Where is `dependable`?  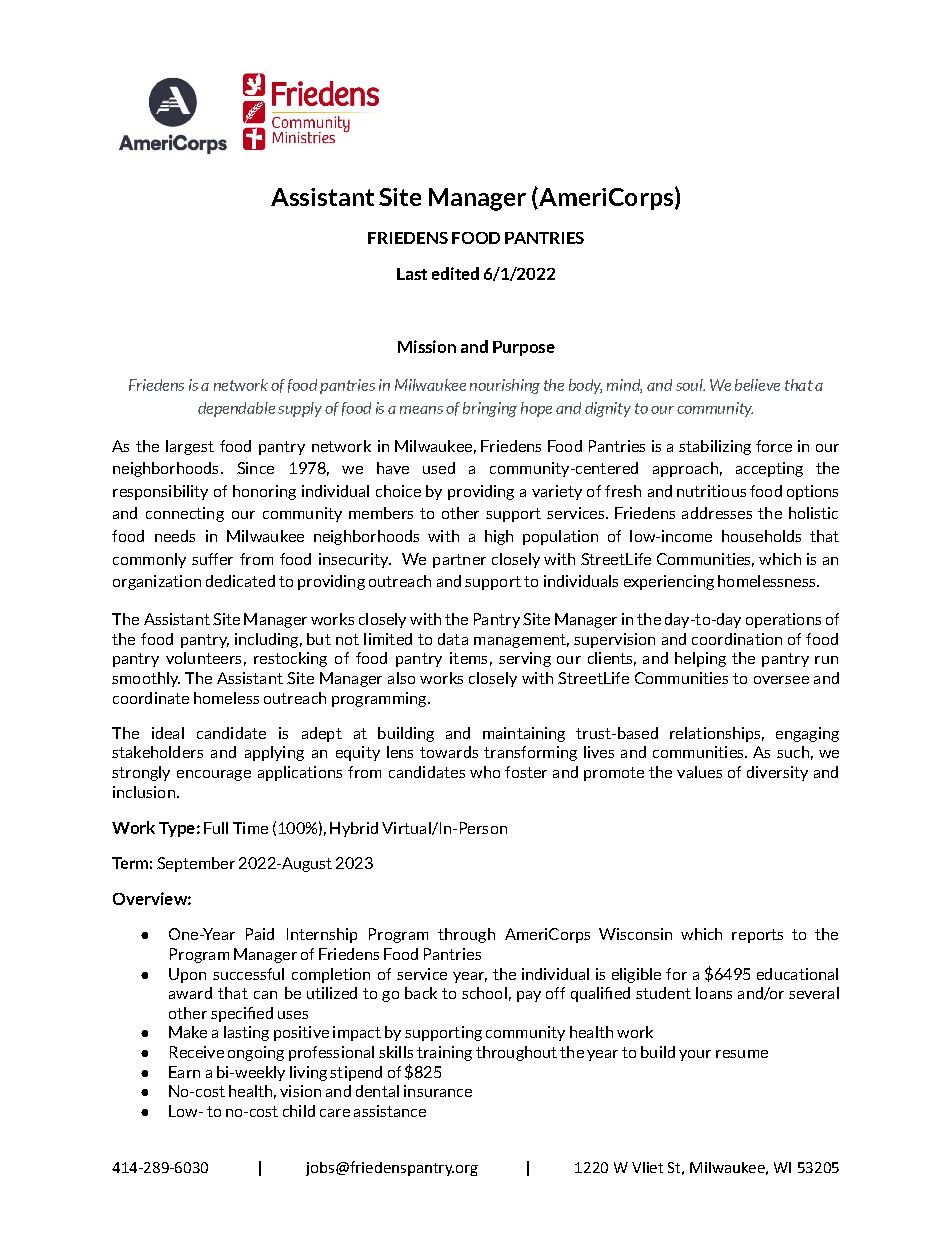
dependable is located at coordinates (236, 409).
